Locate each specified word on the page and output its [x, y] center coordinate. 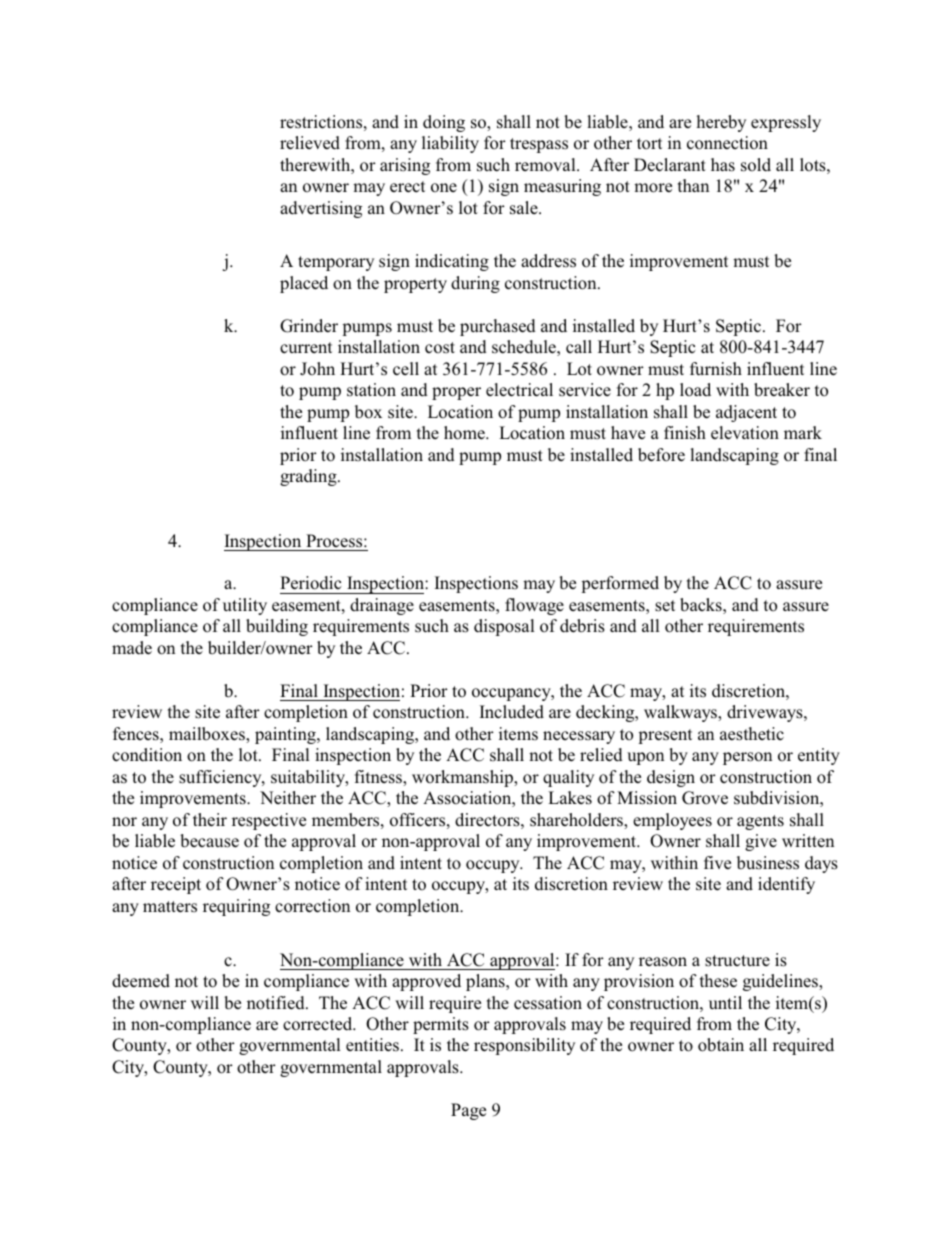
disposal [504, 627]
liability [450, 144]
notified [277, 1003]
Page [468, 1111]
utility [245, 606]
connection [727, 143]
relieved [310, 143]
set [665, 606]
